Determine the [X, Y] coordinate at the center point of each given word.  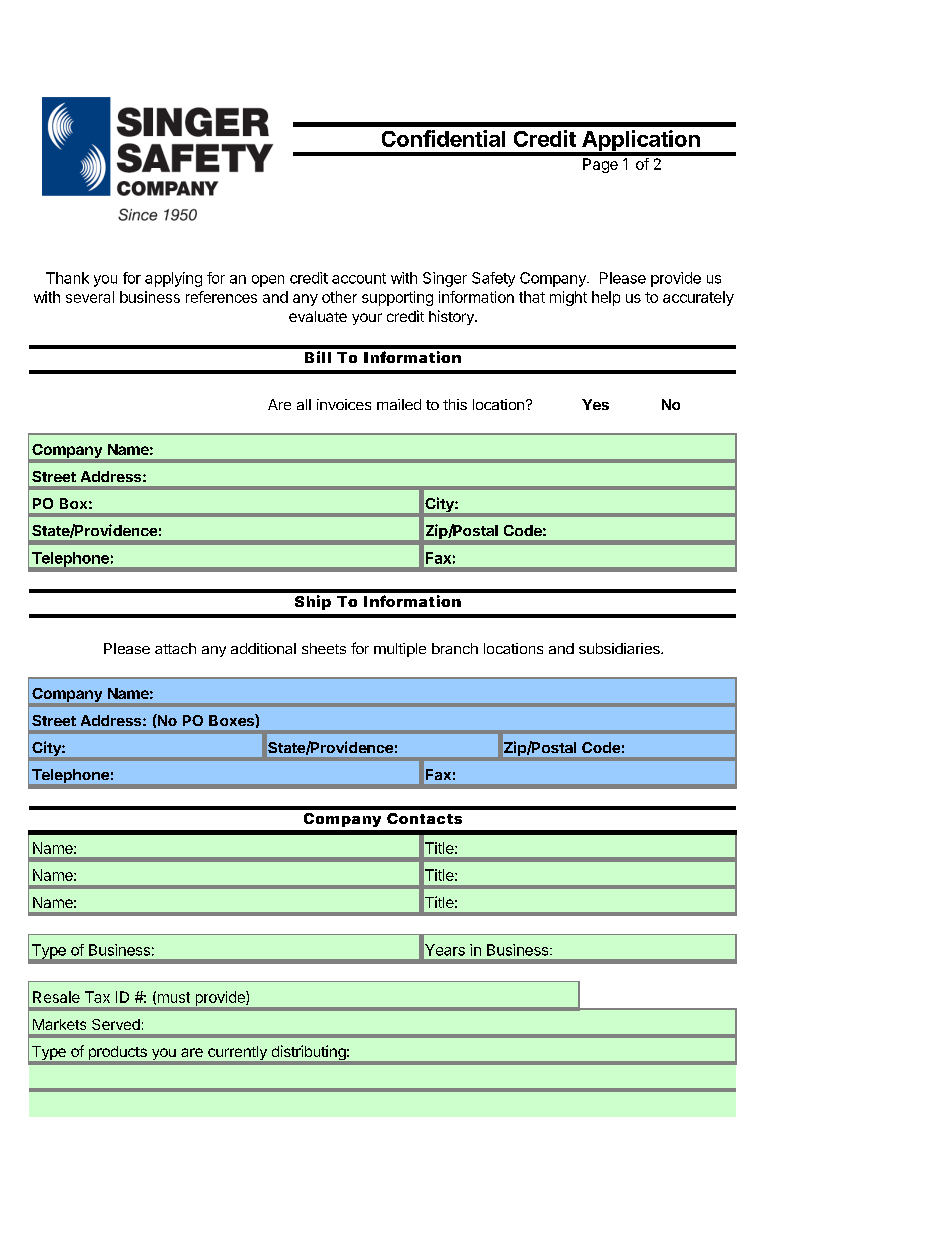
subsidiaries [620, 648]
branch [455, 648]
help [606, 298]
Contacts [424, 818]
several [90, 297]
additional [263, 648]
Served [116, 1024]
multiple [400, 650]
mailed [399, 404]
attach [175, 648]
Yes [595, 404]
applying [173, 279]
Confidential [443, 138]
